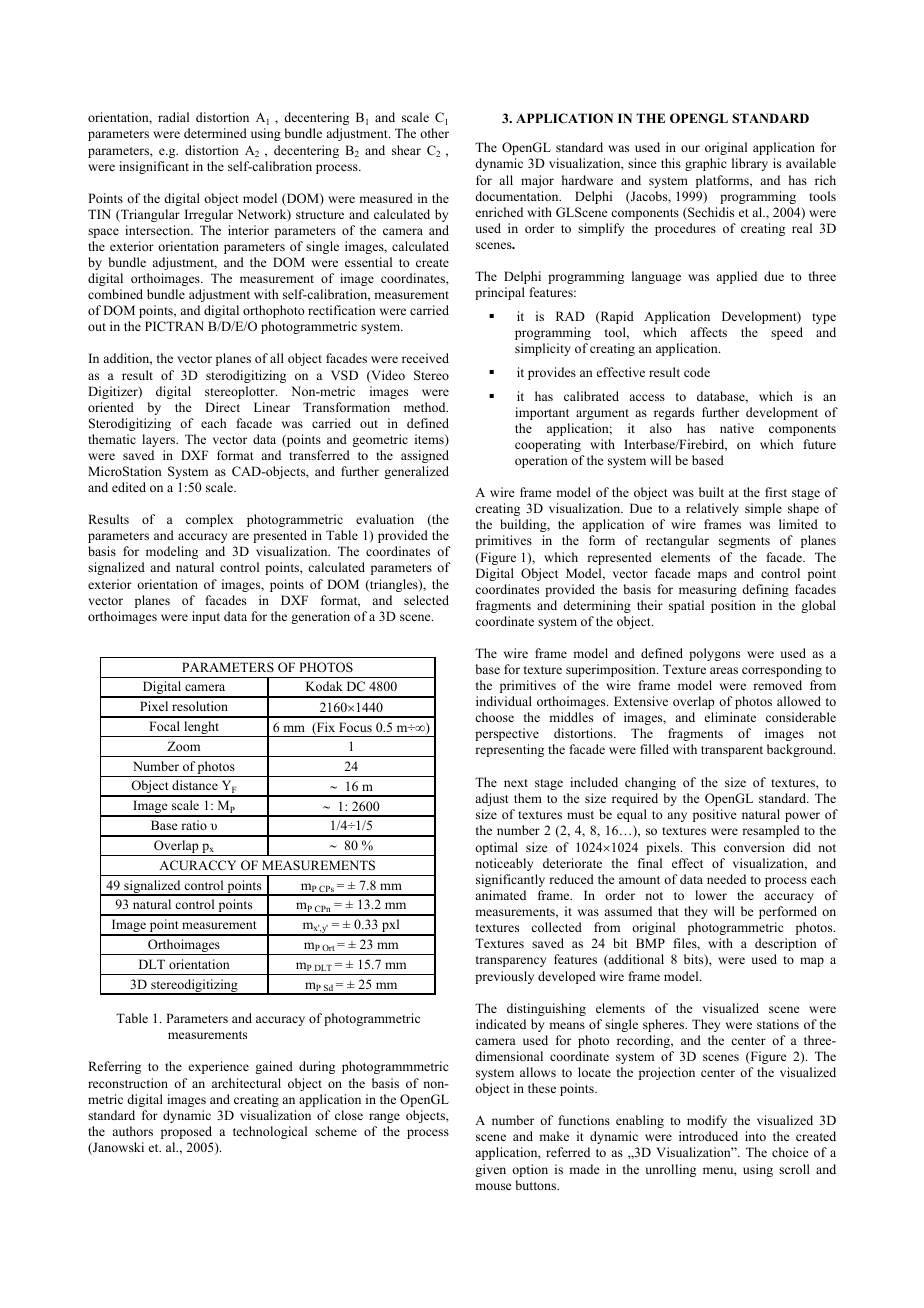 The width and height of the page is (924, 1308). I want to click on distance, so click(195, 785).
